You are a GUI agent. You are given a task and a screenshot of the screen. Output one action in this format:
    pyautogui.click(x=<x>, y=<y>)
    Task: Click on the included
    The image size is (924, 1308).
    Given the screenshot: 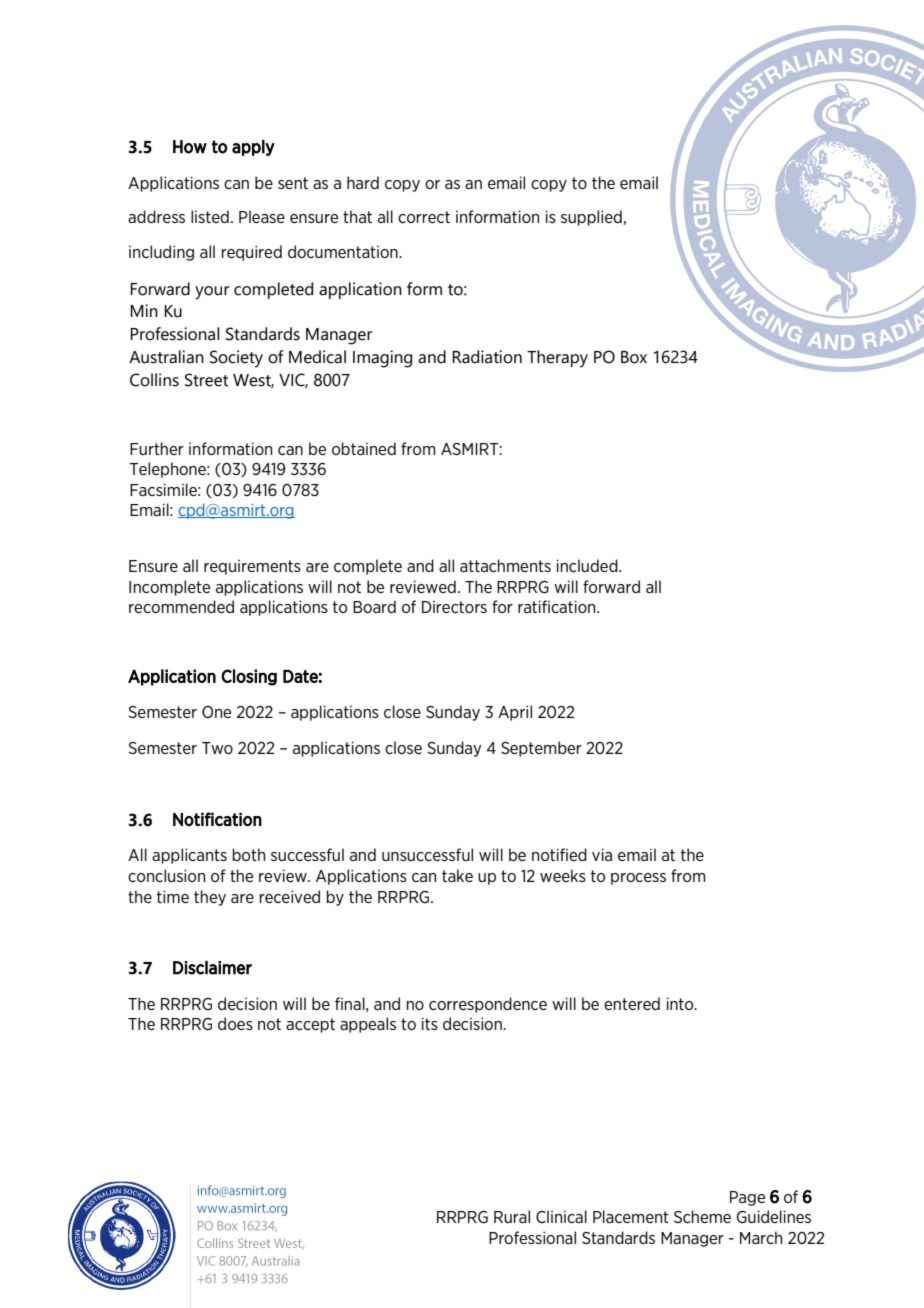 What is the action you would take?
    pyautogui.click(x=588, y=565)
